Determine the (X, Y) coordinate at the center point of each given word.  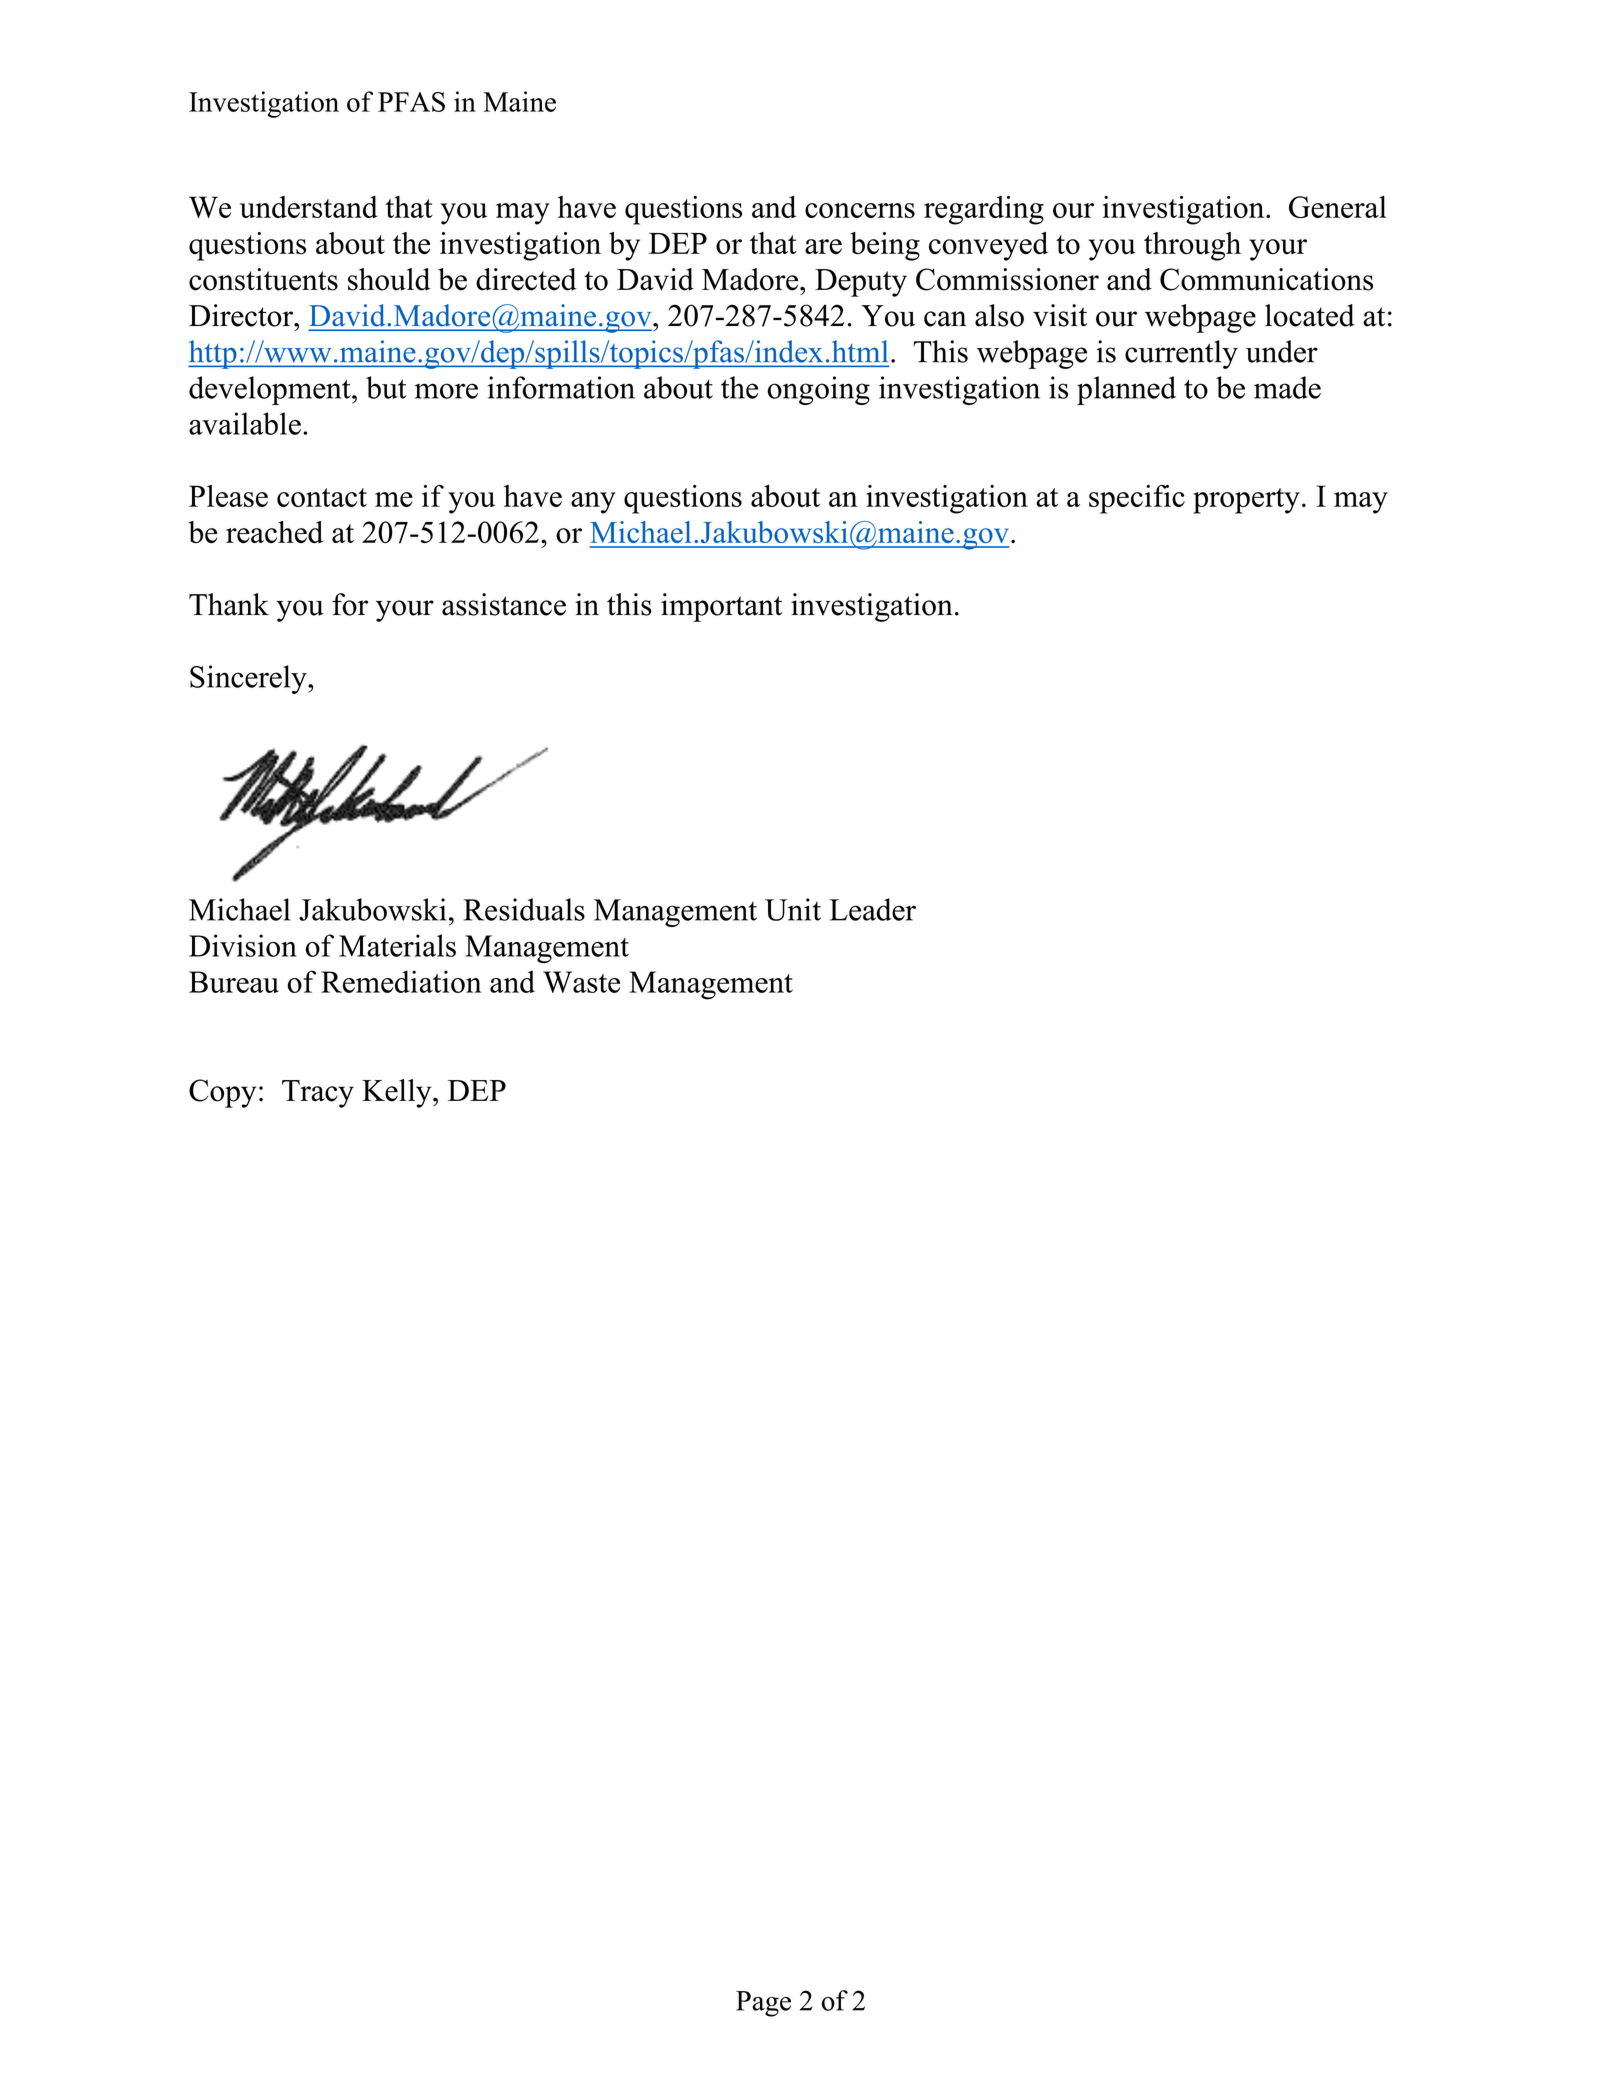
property (1246, 501)
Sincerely (249, 679)
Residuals (524, 909)
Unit (793, 909)
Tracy (318, 1094)
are (823, 246)
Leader (872, 909)
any (593, 503)
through (1192, 246)
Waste (581, 982)
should (389, 279)
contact (322, 497)
